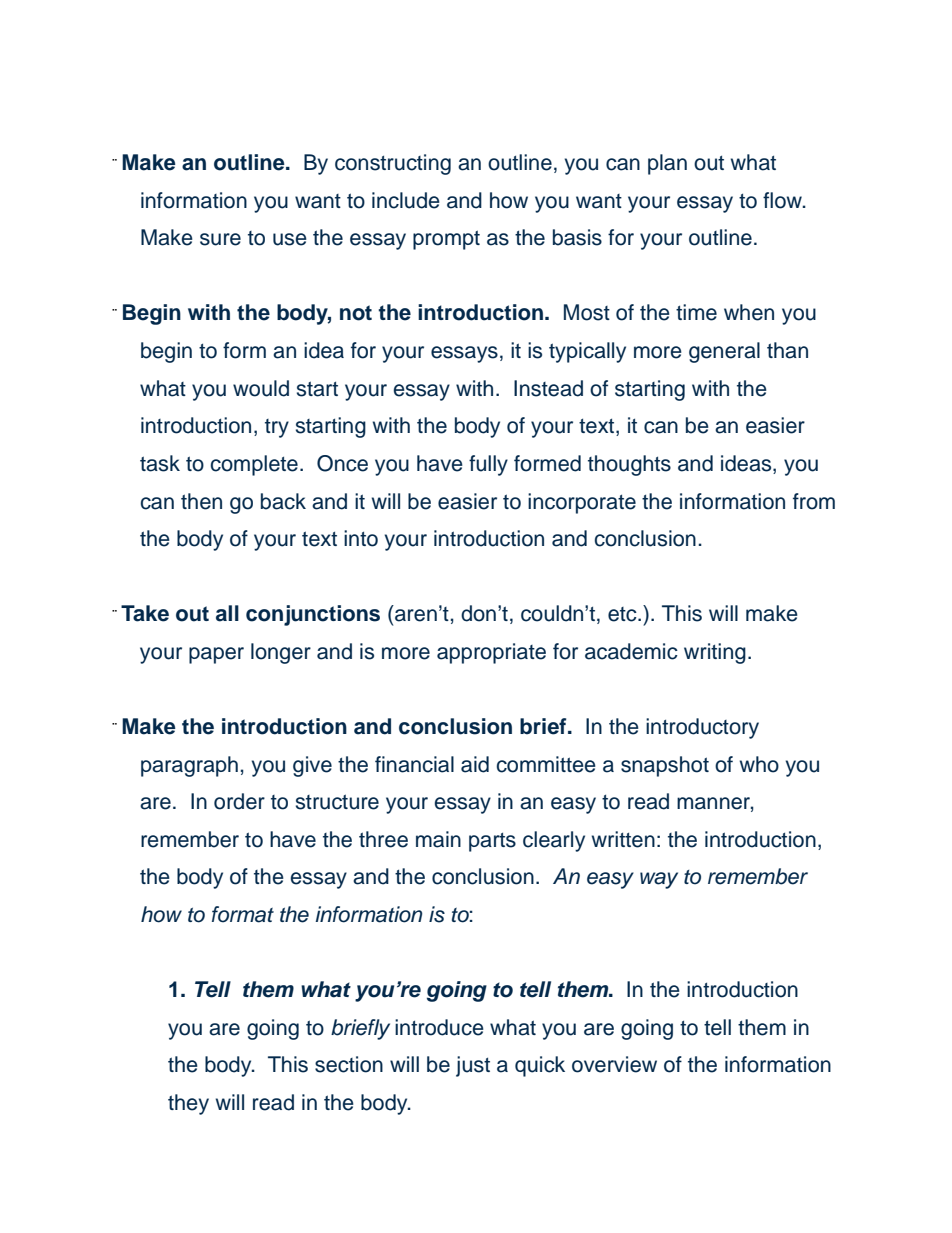  What do you see at coordinates (220, 239) in the screenshot?
I see `sure` at bounding box center [220, 239].
